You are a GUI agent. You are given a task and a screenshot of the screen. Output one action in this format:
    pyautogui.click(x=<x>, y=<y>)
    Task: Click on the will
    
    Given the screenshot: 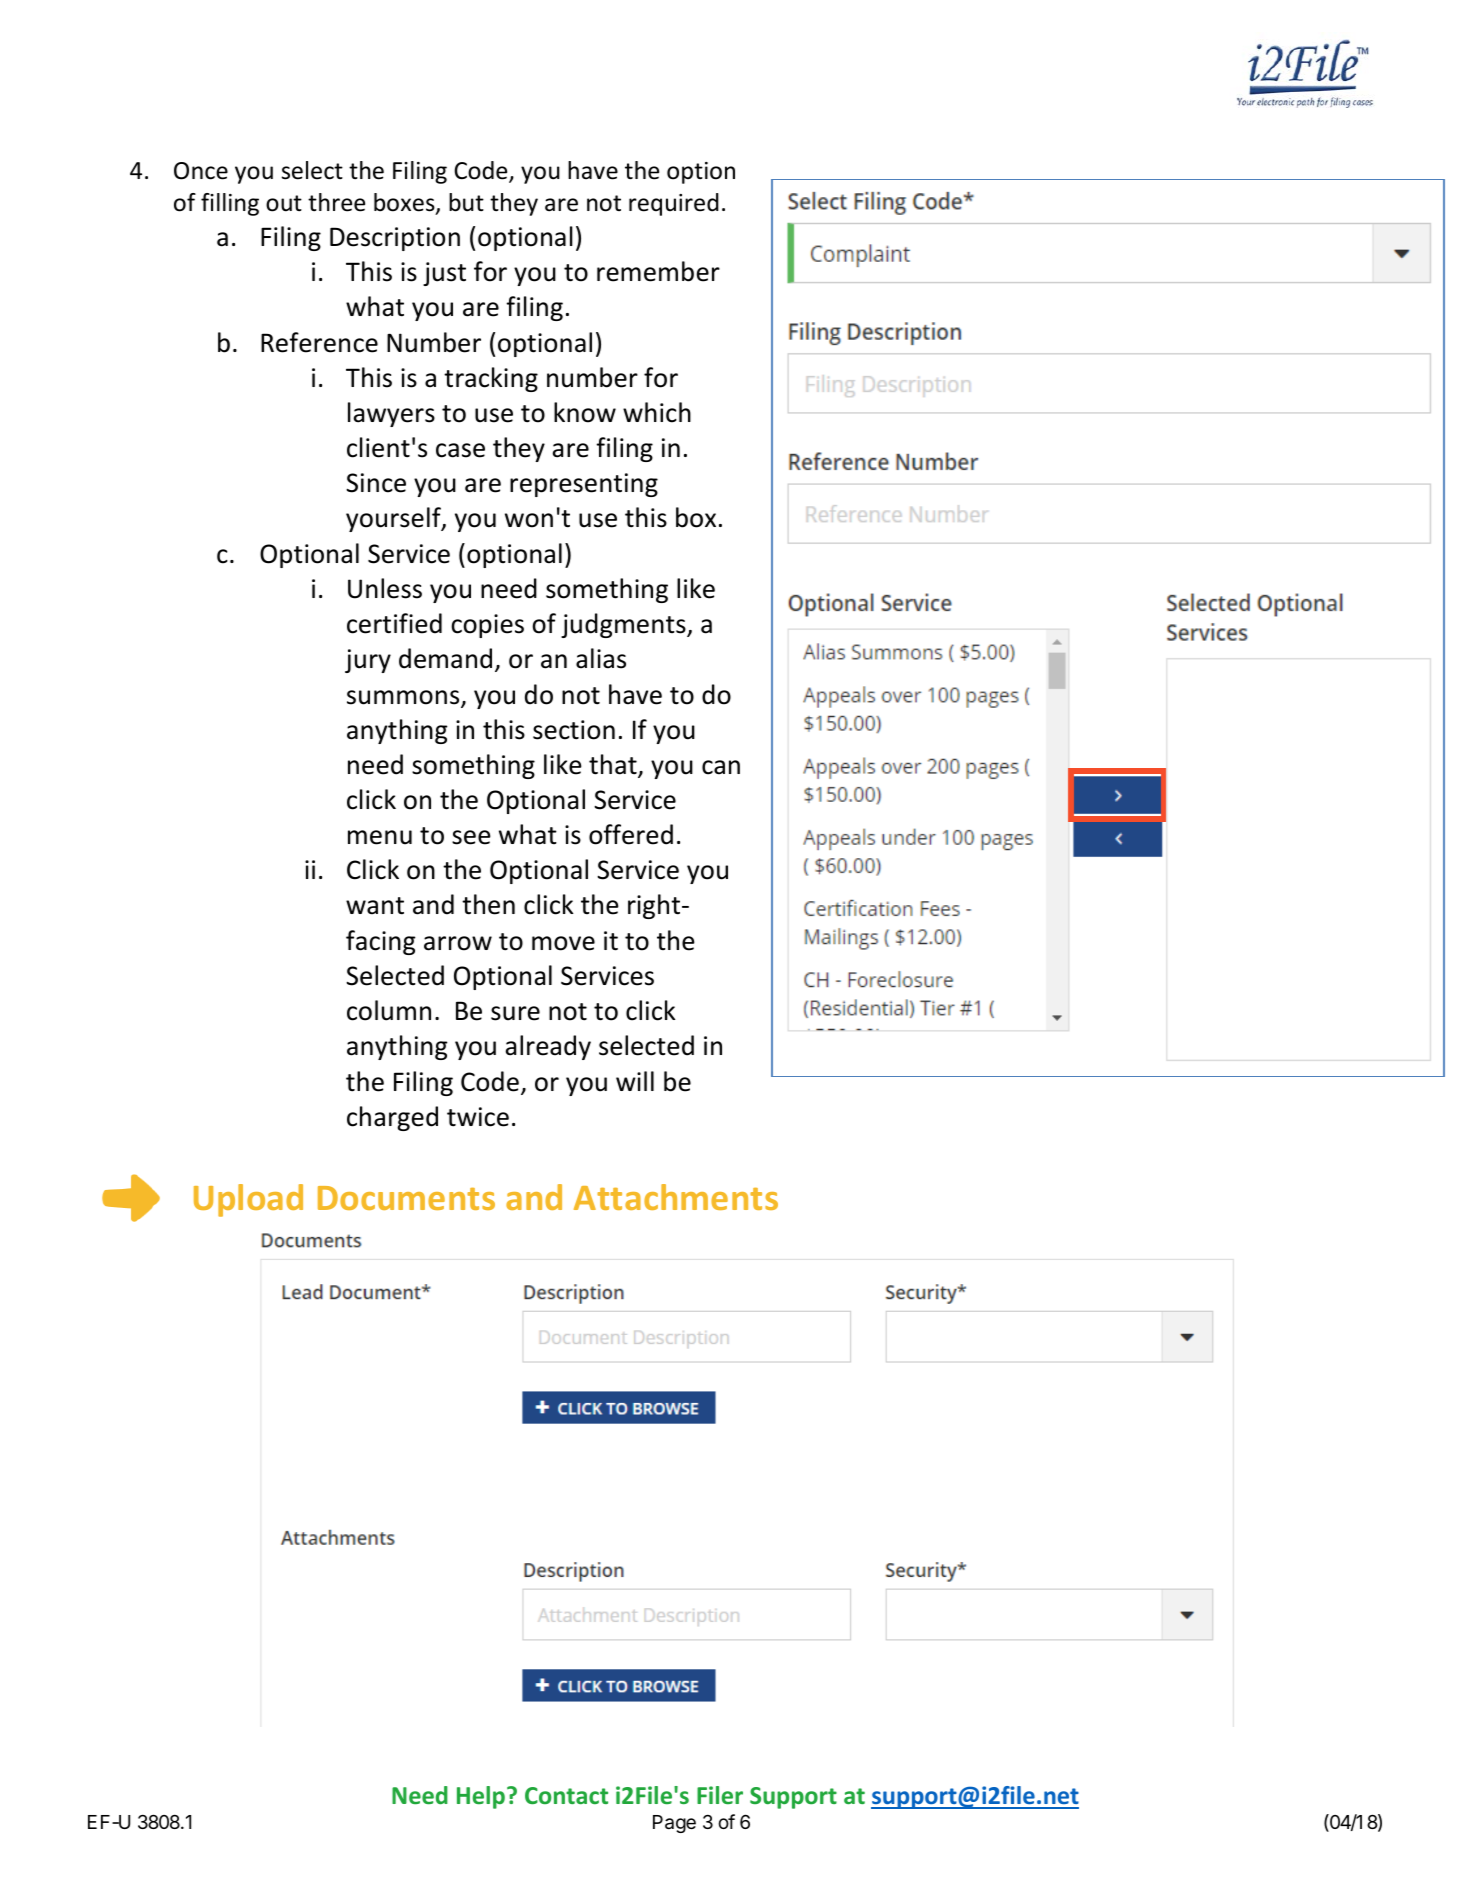 What is the action you would take?
    pyautogui.click(x=635, y=1081)
